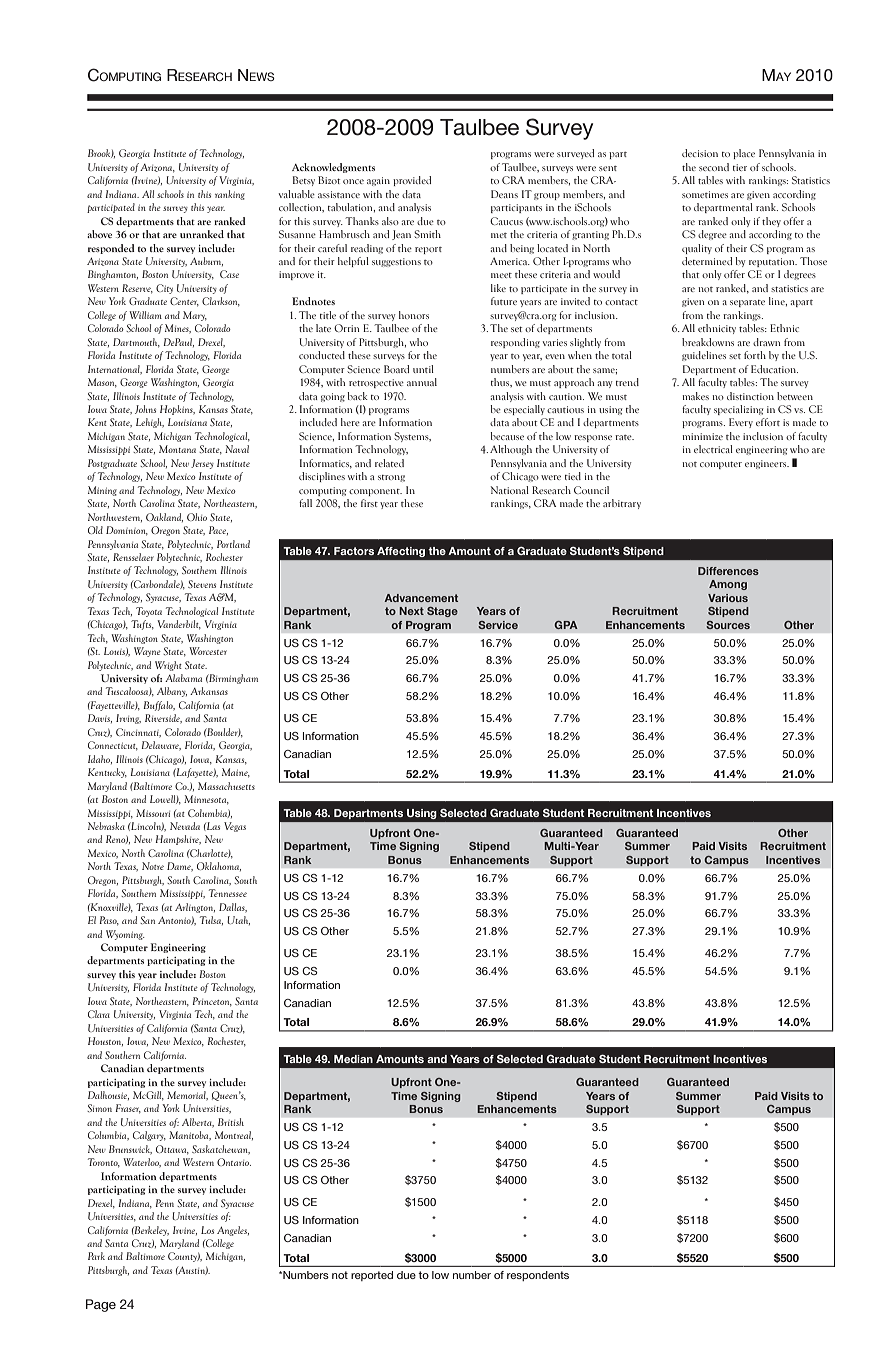 The height and width of the screenshot is (1372, 887). Describe the element at coordinates (538, 1276) in the screenshot. I see `respondents` at that location.
